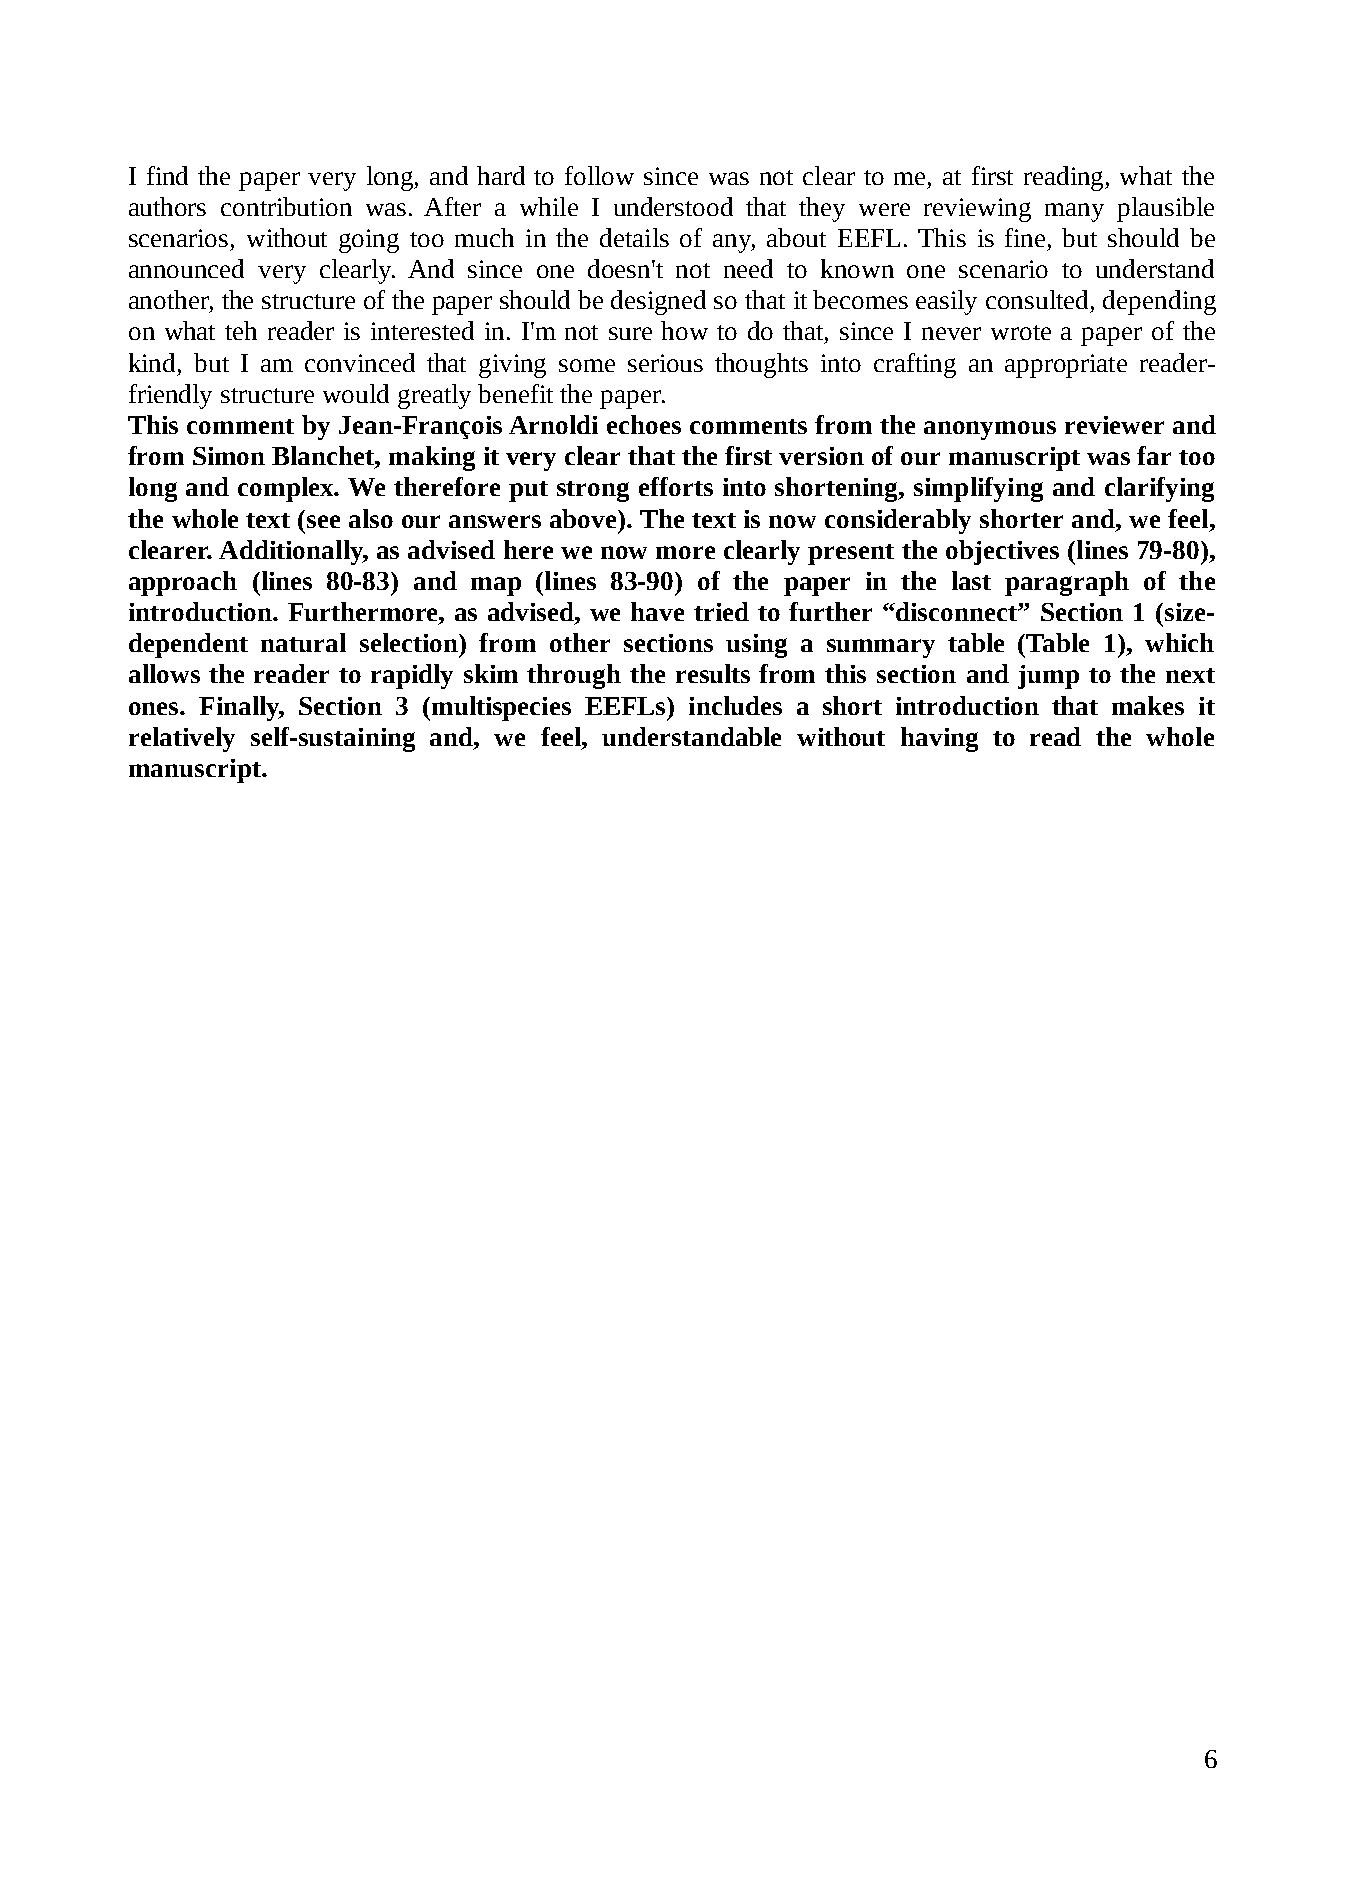 Image resolution: width=1345 pixels, height=1902 pixels. I want to click on efforts, so click(676, 486).
